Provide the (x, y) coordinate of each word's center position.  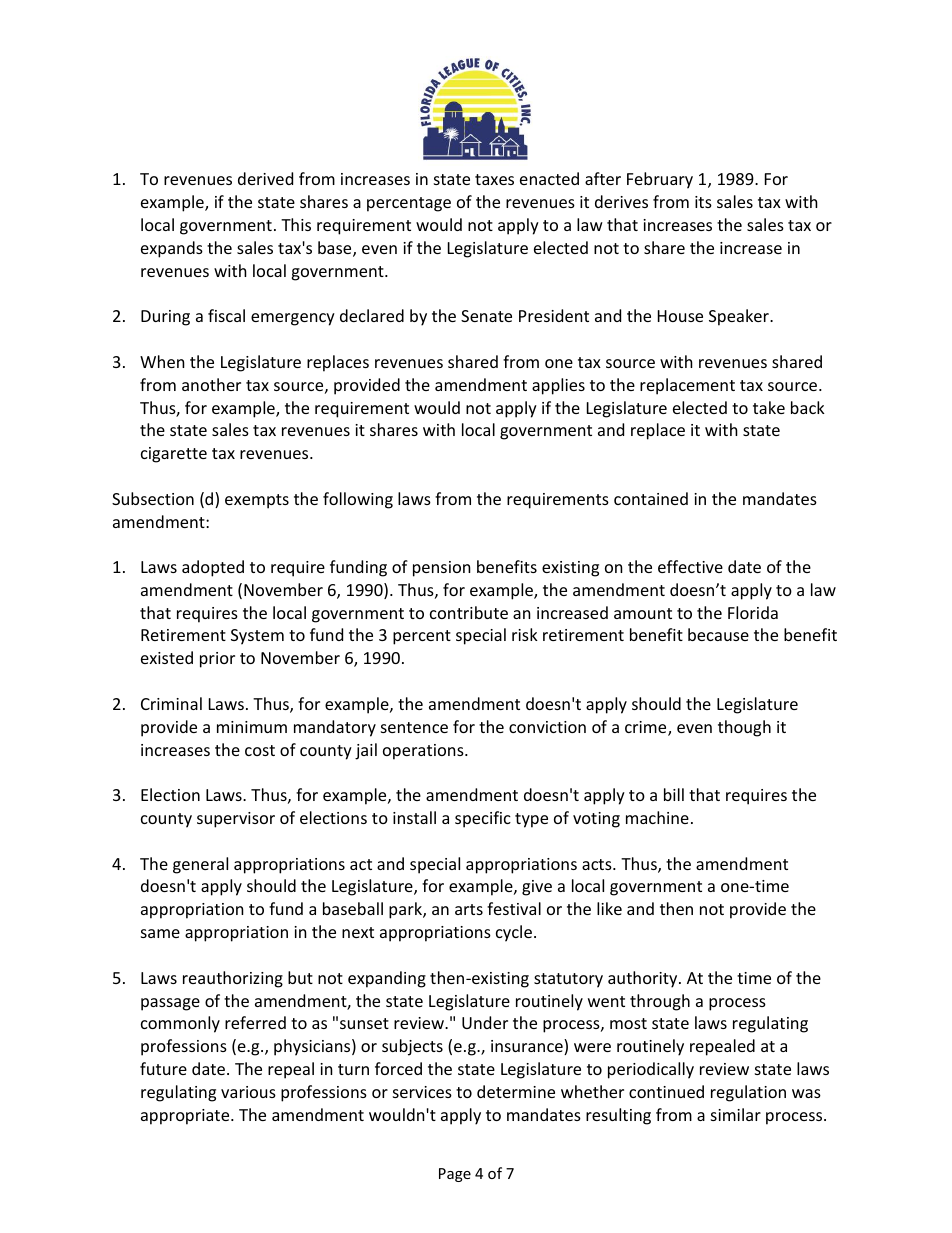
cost (260, 750)
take (769, 407)
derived (265, 178)
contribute (469, 612)
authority (644, 979)
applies (558, 386)
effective (690, 566)
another (211, 384)
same (160, 933)
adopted (213, 568)
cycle (514, 933)
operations (424, 752)
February (660, 180)
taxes (494, 179)
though (744, 728)
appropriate (186, 1117)
